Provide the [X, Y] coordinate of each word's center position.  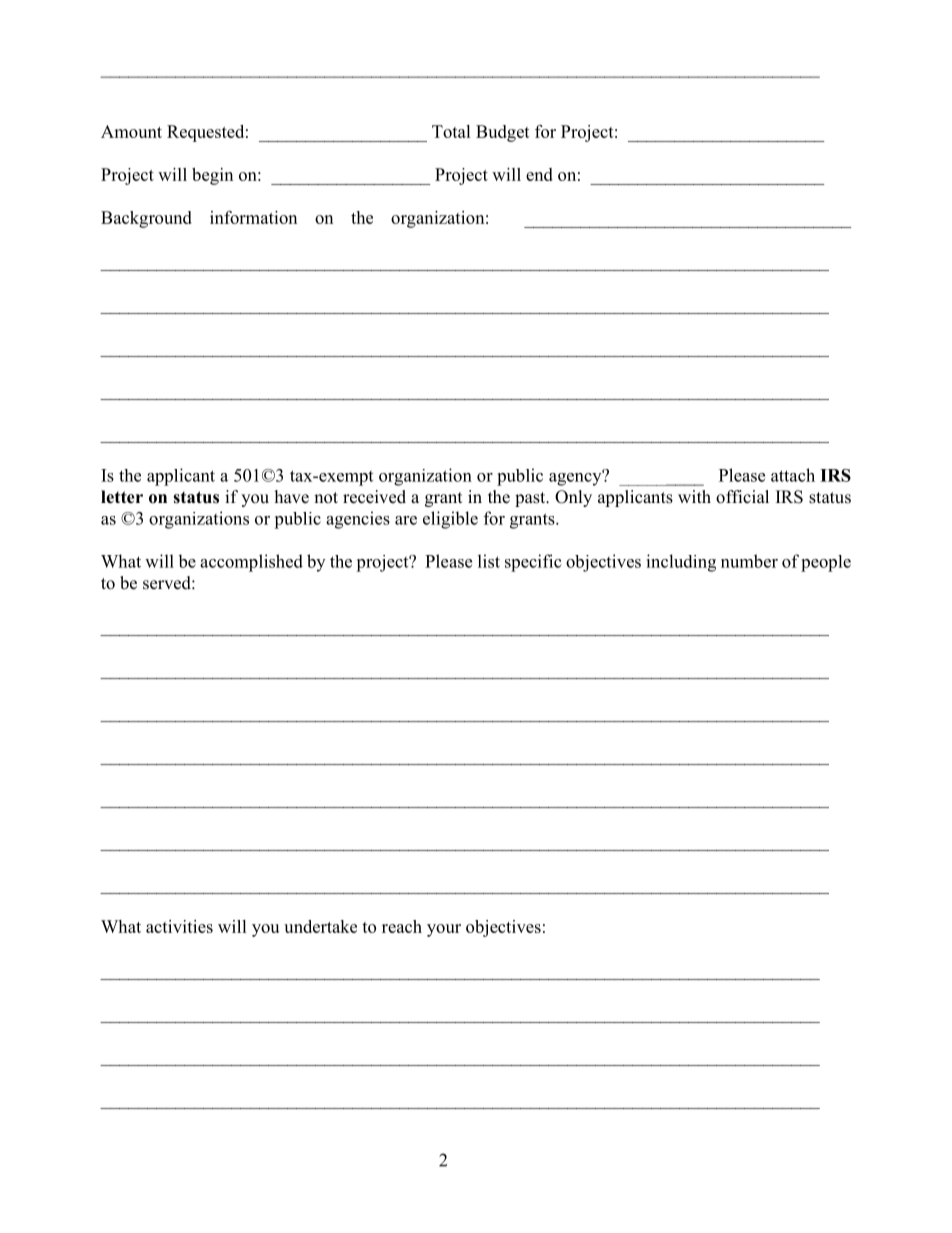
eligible [450, 520]
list [489, 561]
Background [146, 219]
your [444, 930]
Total [451, 131]
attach [793, 475]
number [749, 561]
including [681, 563]
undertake [320, 926]
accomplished [251, 563]
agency [576, 478]
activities [179, 926]
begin [212, 176]
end [539, 174]
